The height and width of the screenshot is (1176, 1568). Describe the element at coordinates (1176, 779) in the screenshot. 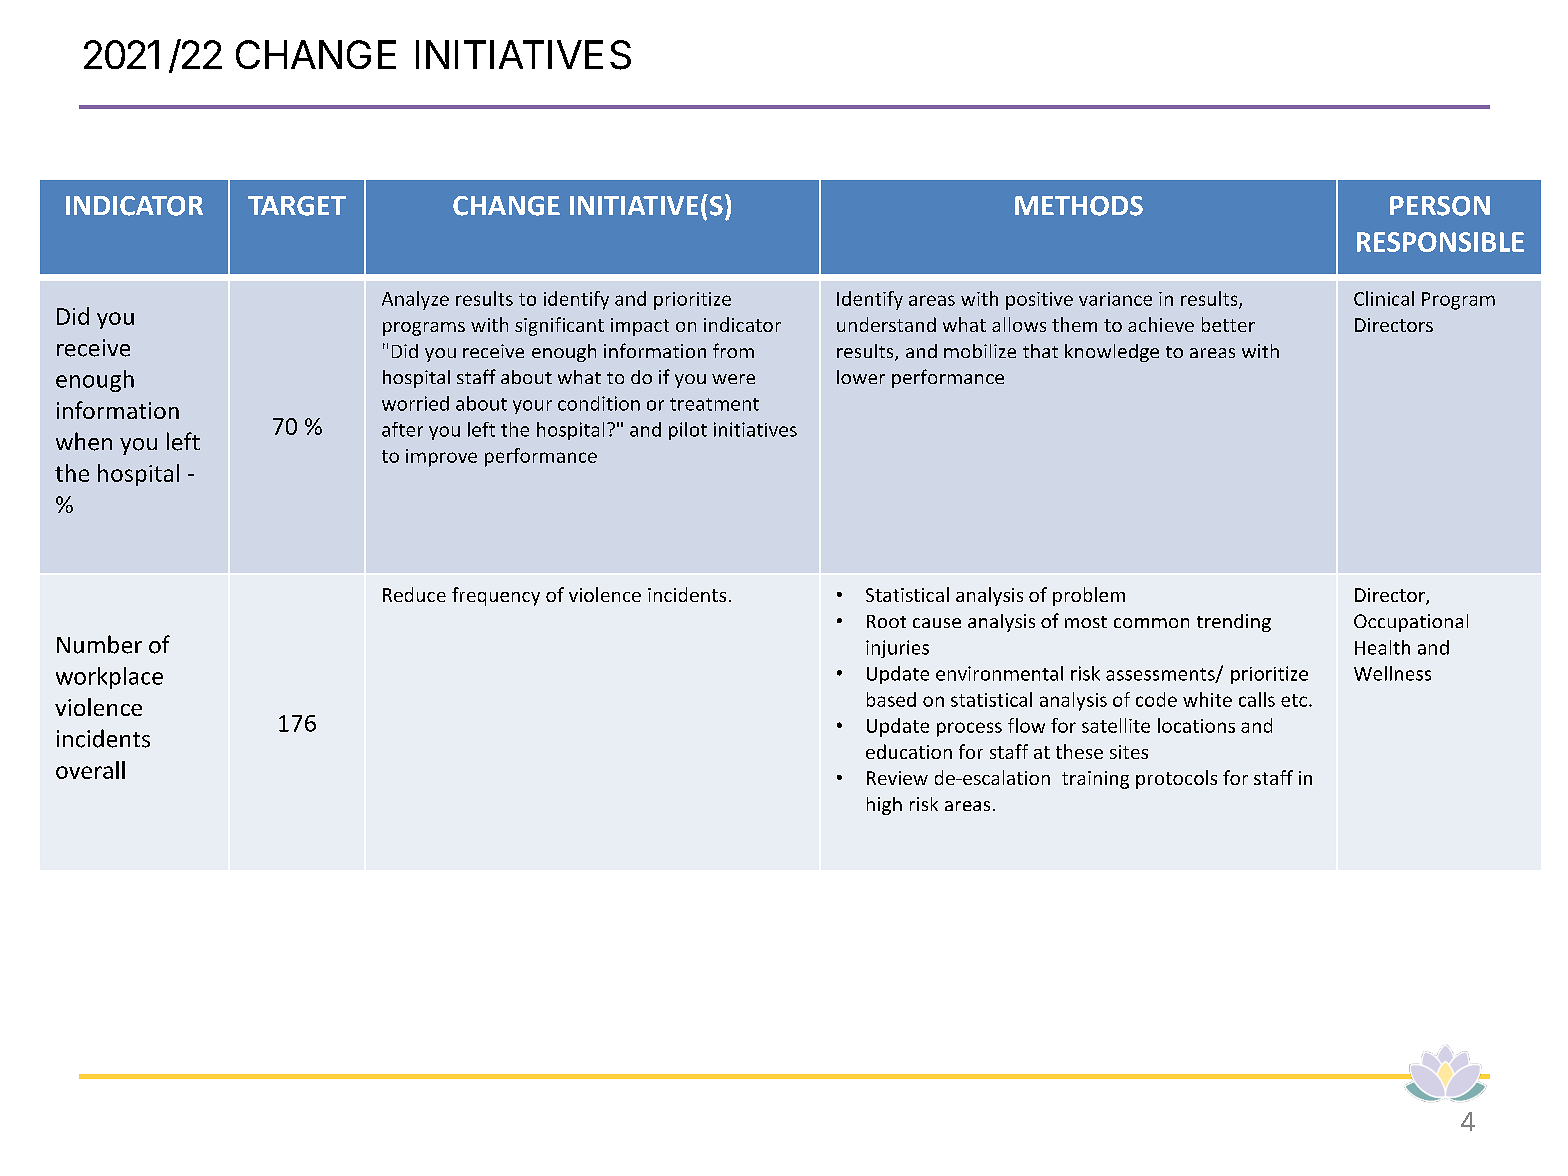

I see `protocols` at that location.
